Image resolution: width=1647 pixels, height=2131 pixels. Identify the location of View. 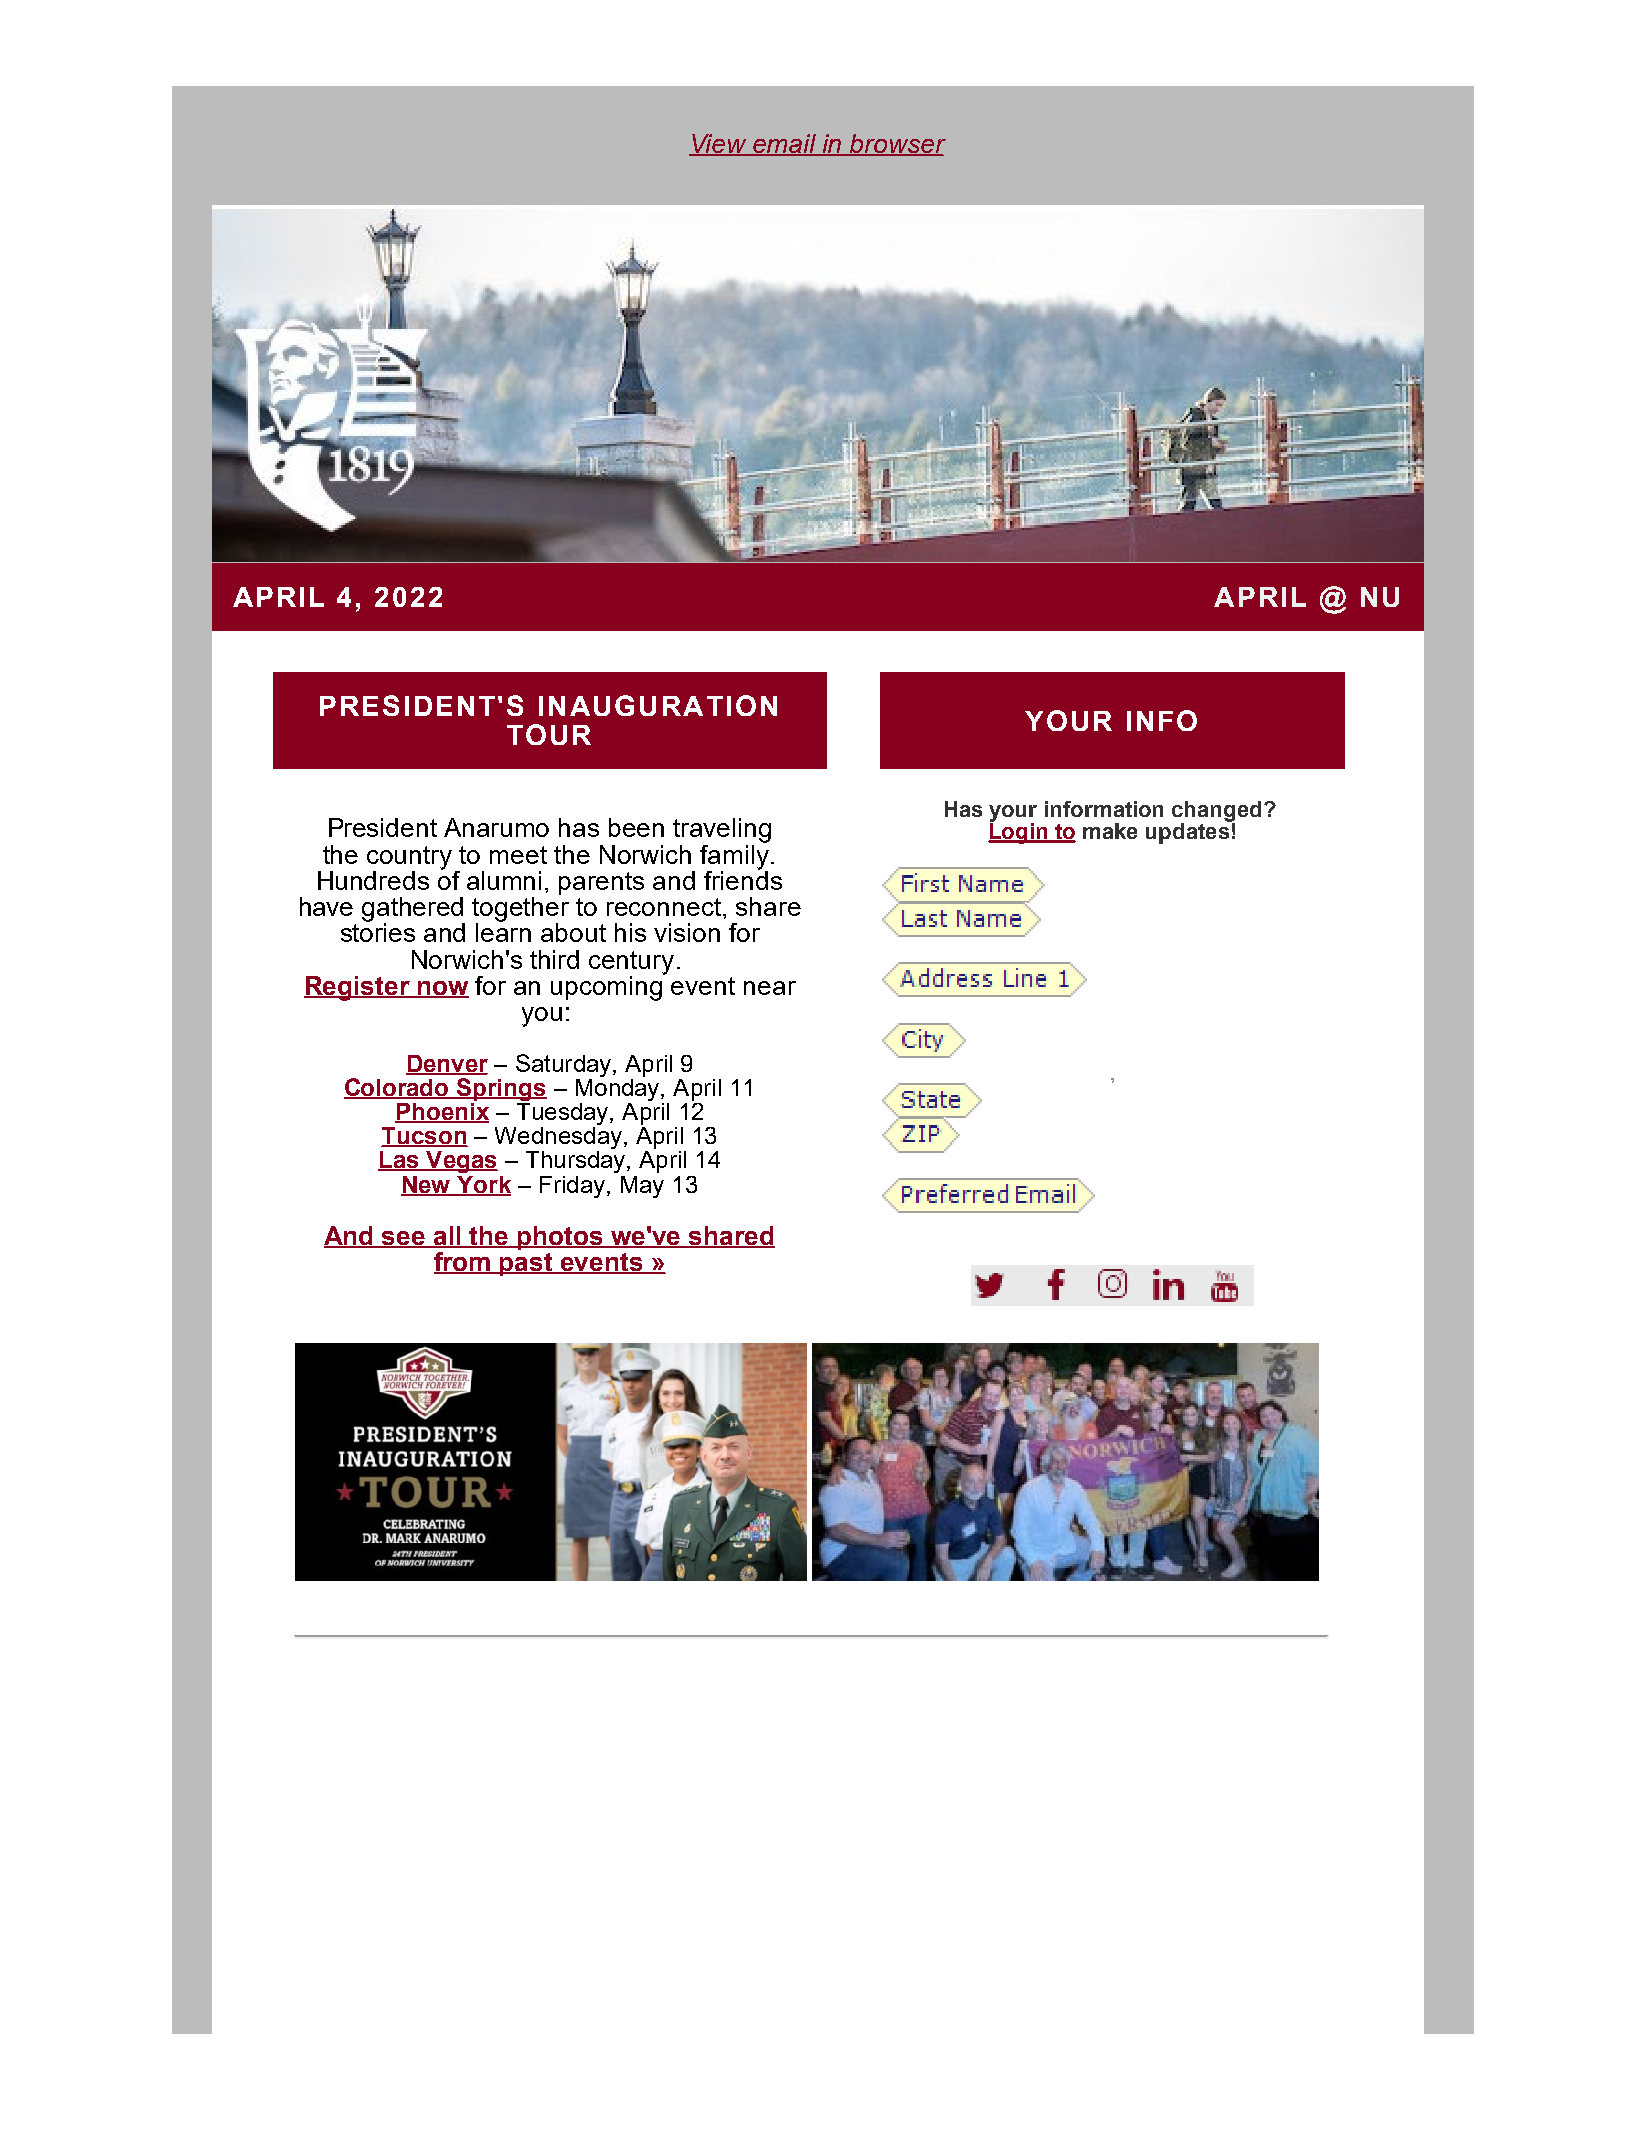
(719, 145).
